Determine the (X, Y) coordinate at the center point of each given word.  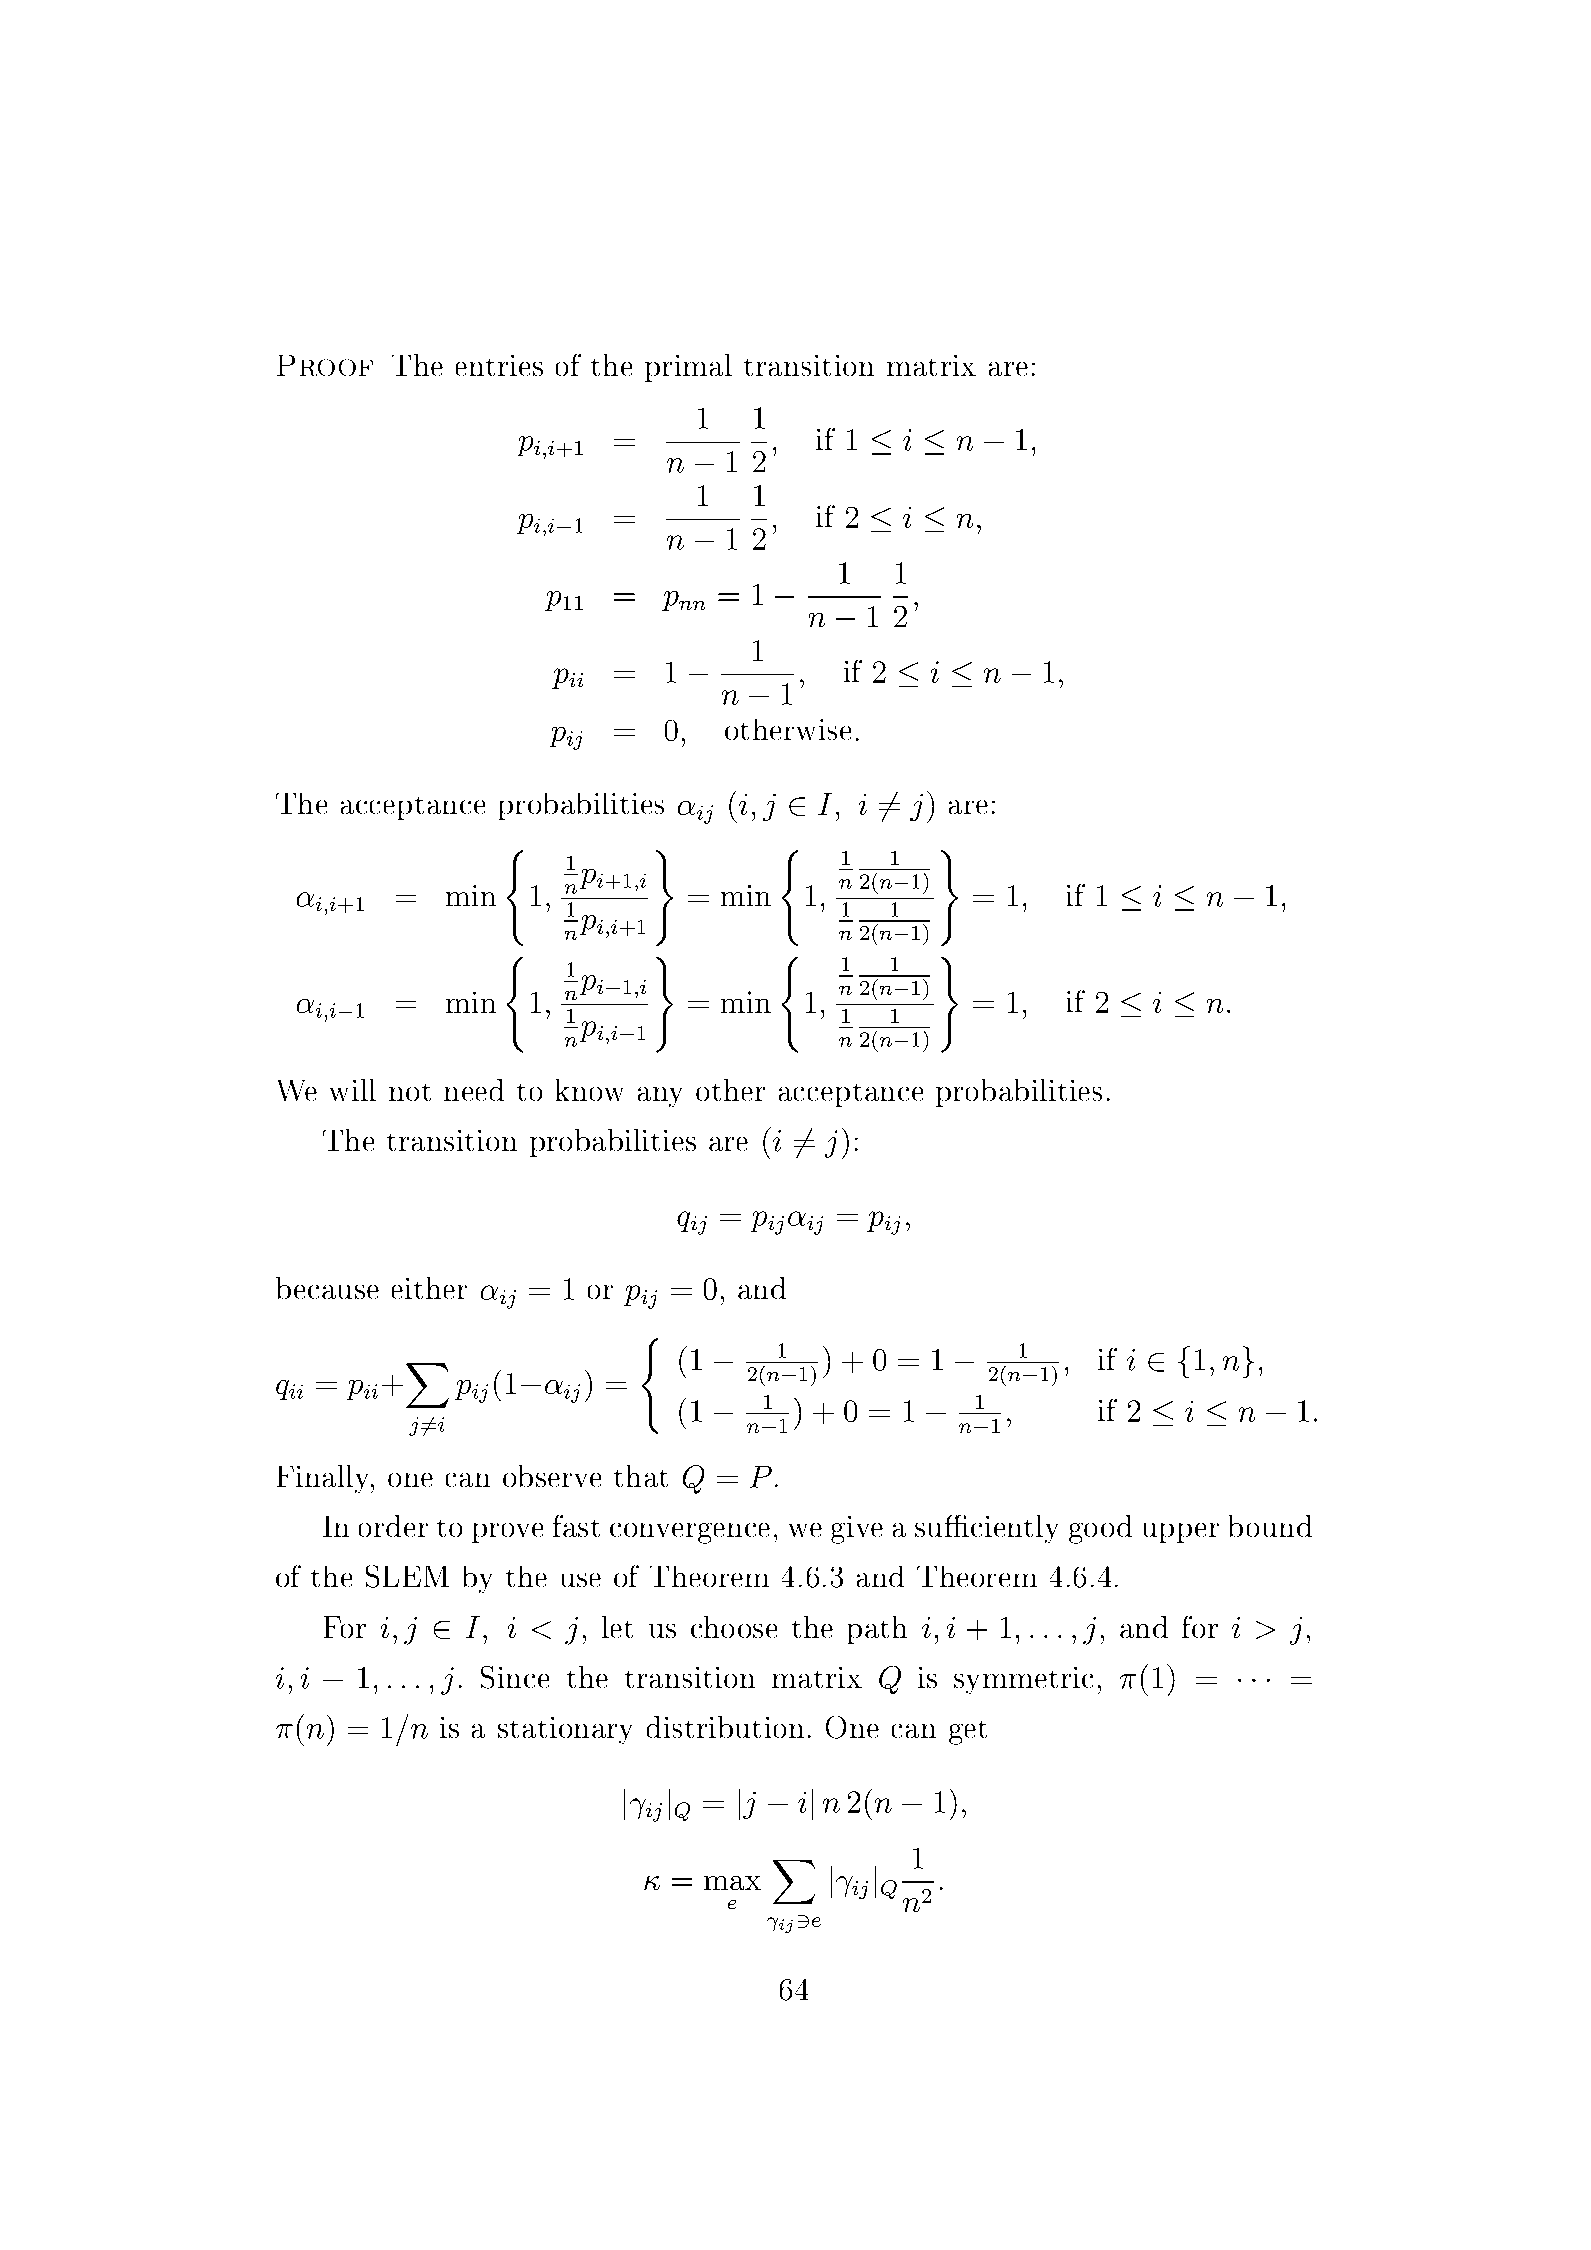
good (1100, 1529)
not (410, 1092)
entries (499, 365)
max (732, 1883)
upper (1181, 1533)
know (589, 1090)
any (660, 1097)
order (393, 1526)
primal (688, 368)
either (429, 1288)
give (857, 1530)
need (474, 1090)
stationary (565, 1730)
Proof (325, 365)
